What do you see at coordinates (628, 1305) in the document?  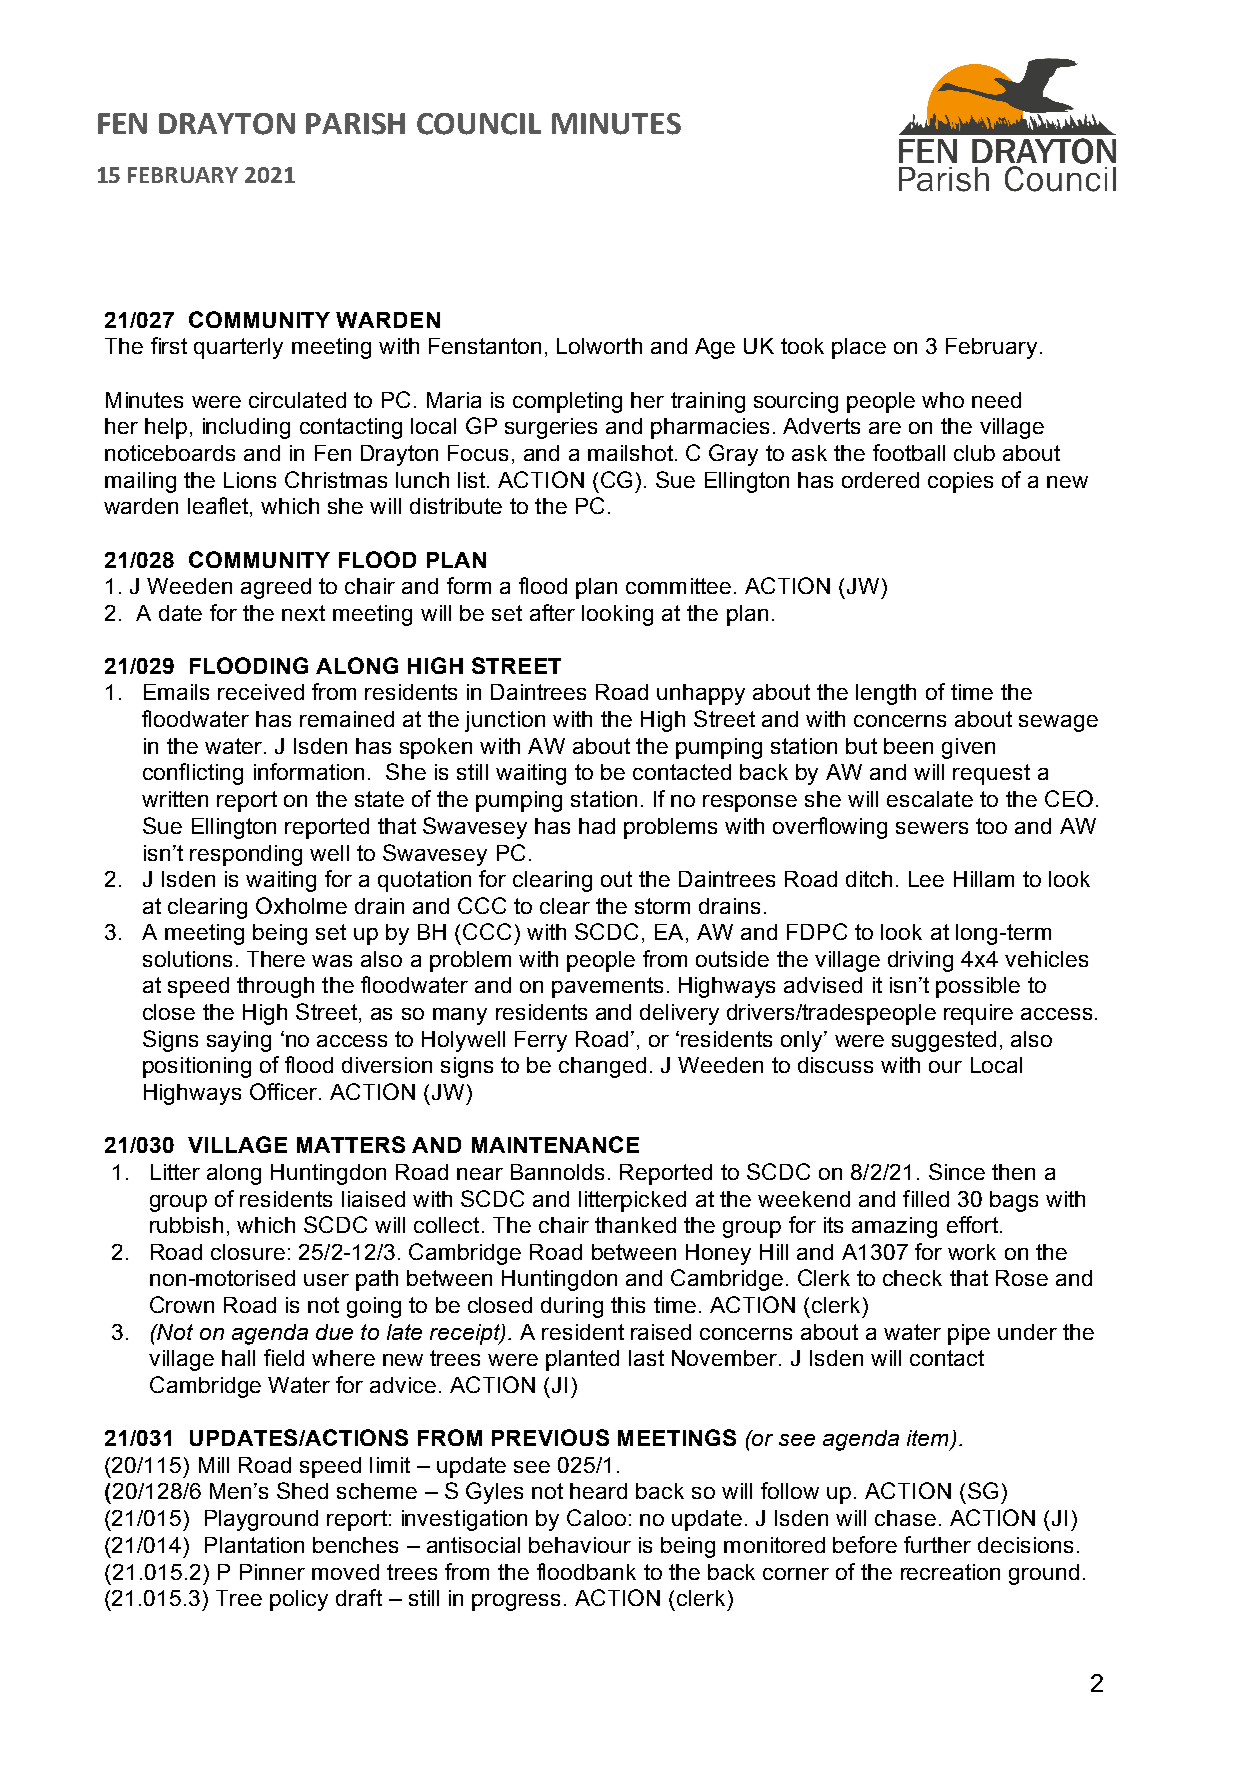 I see `this` at bounding box center [628, 1305].
